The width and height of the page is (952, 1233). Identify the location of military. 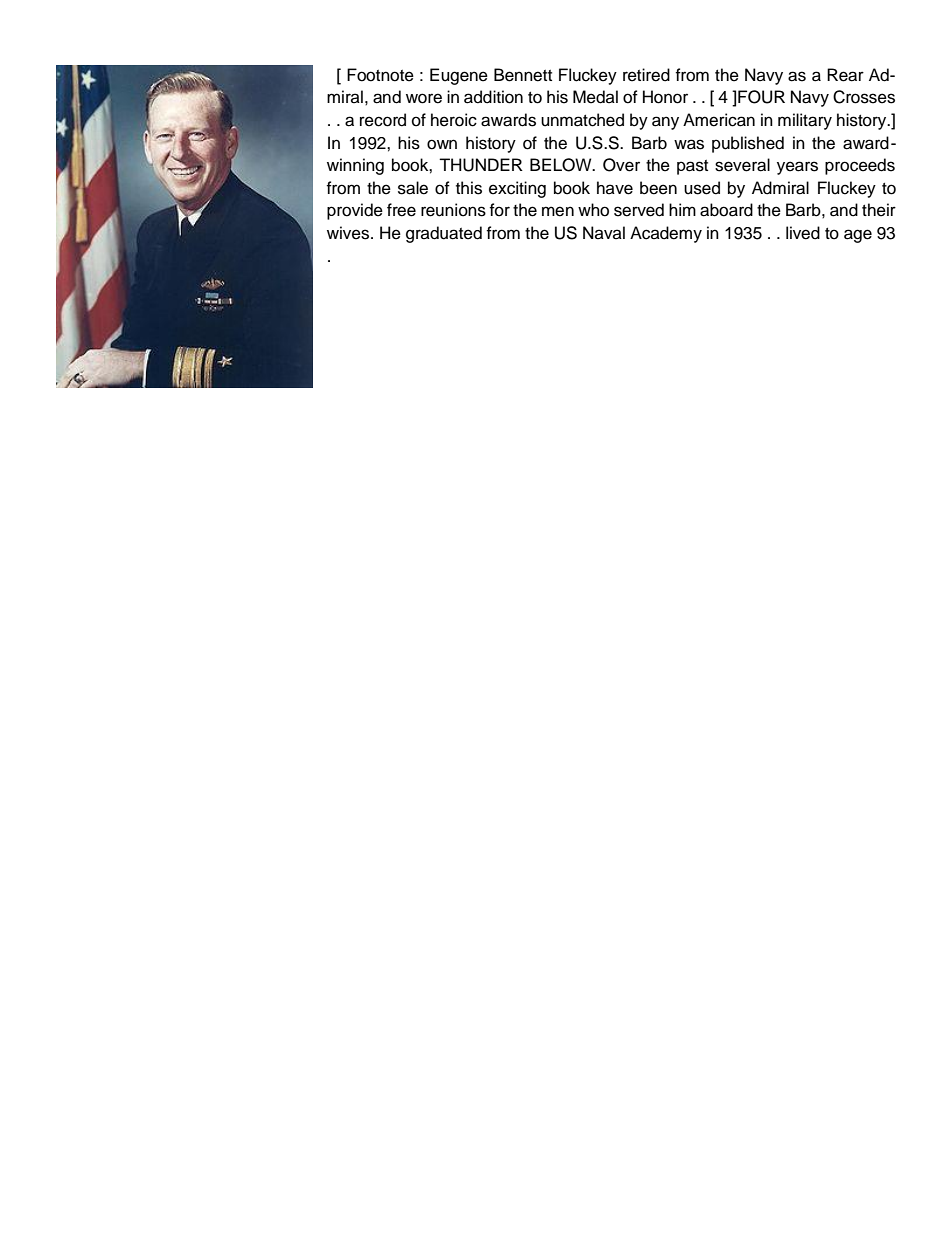
(805, 121).
